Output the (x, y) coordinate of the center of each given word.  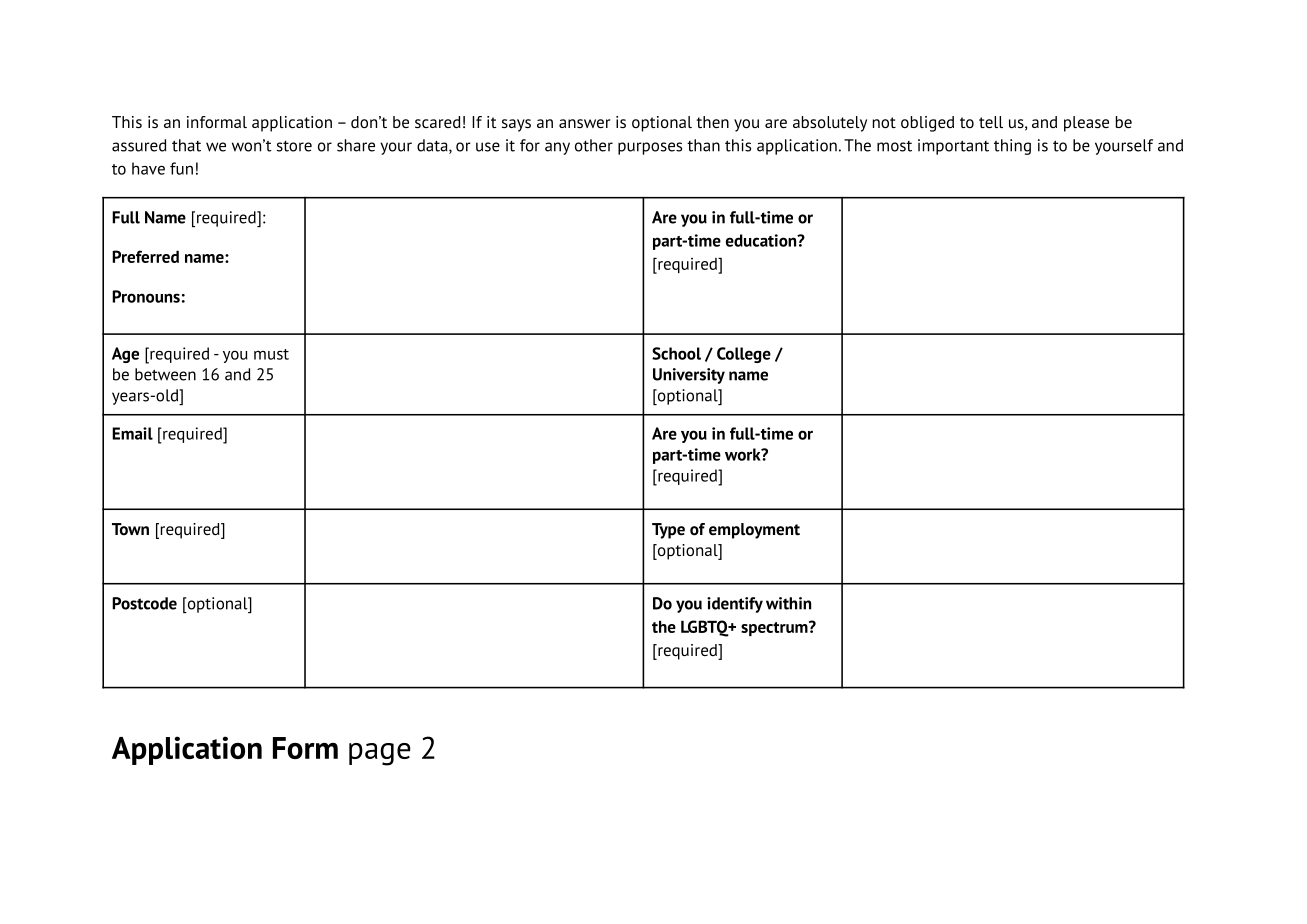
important (953, 147)
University (689, 376)
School (676, 353)
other (594, 145)
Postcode (144, 603)
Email (132, 433)
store (294, 146)
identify (735, 605)
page (380, 754)
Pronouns (146, 296)
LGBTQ (706, 628)
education (762, 240)
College (744, 355)
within (788, 603)
